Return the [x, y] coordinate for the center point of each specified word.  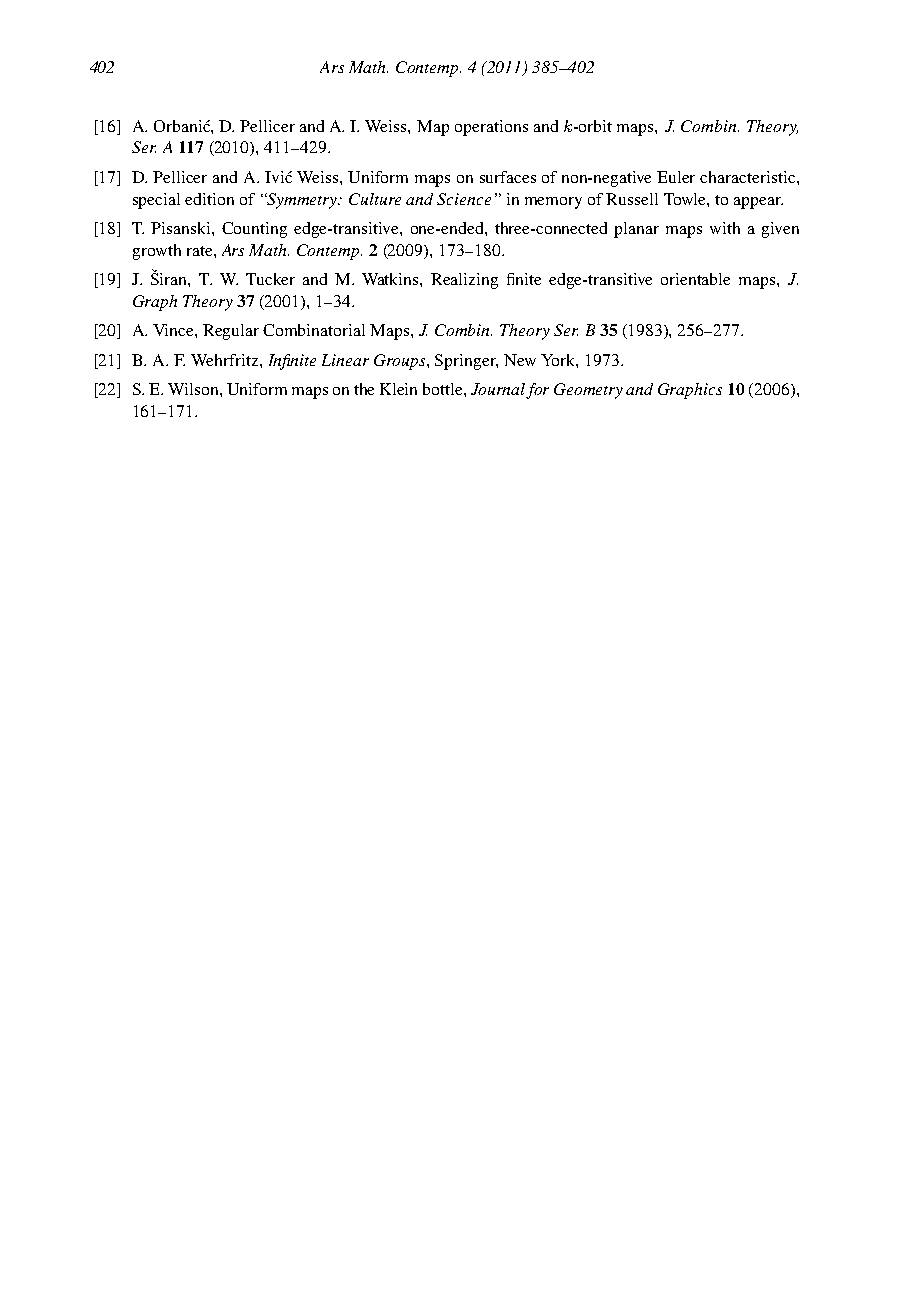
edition [209, 199]
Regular [231, 332]
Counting [254, 230]
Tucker [270, 279]
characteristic [747, 177]
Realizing [464, 281]
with [725, 228]
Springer [466, 362]
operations [491, 128]
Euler [676, 177]
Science [464, 199]
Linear [345, 360]
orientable [695, 279]
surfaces [508, 177]
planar [636, 230]
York [559, 361]
